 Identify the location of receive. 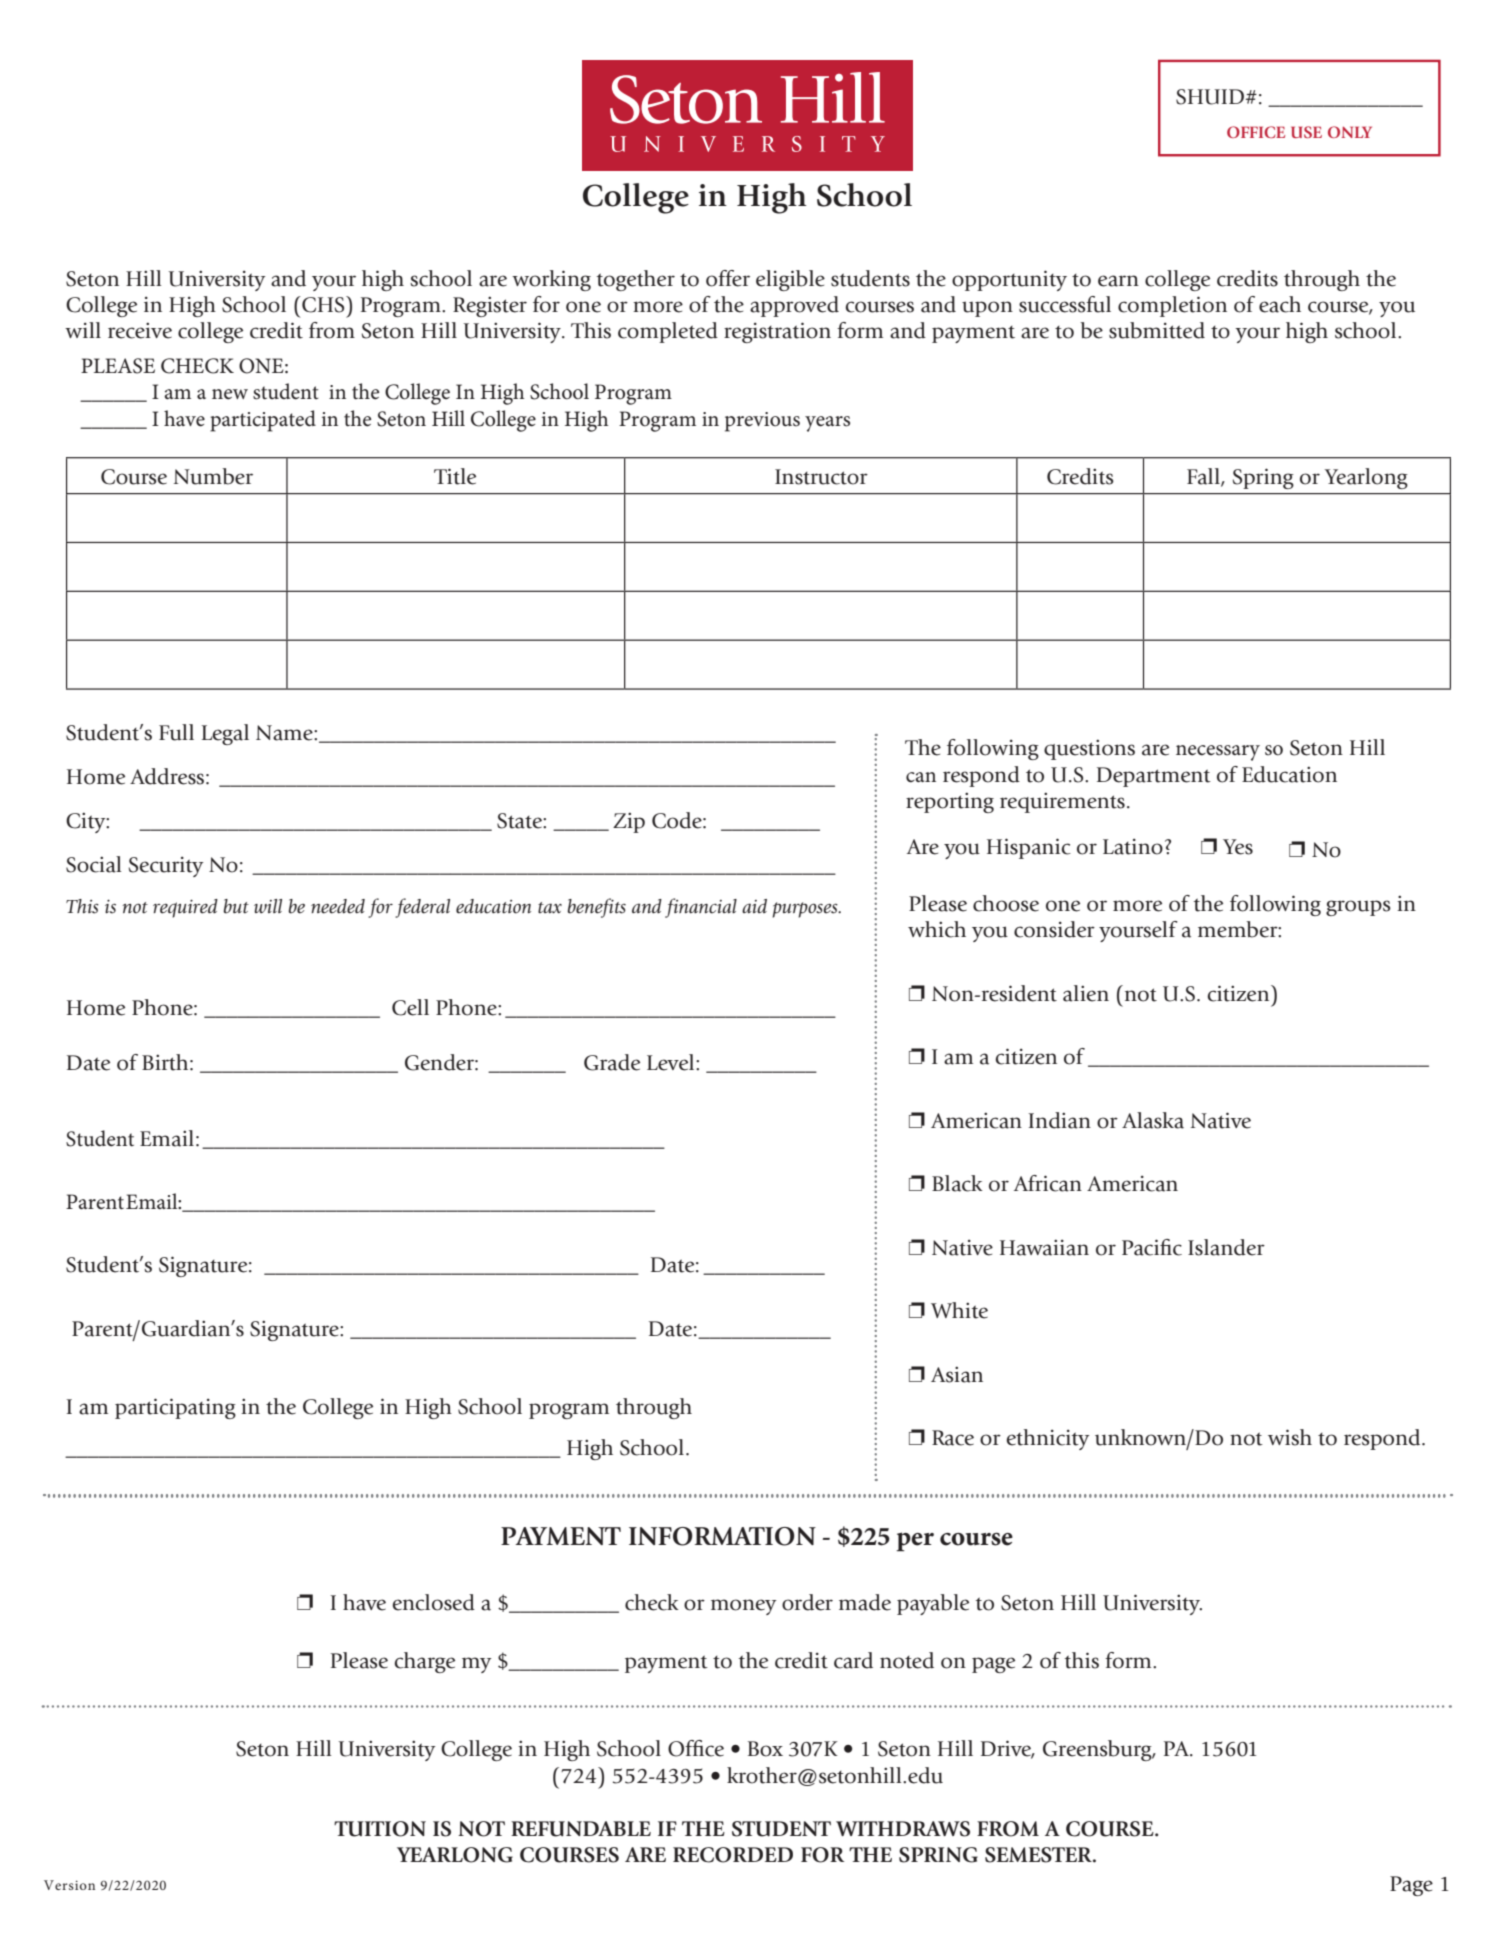
(140, 330).
